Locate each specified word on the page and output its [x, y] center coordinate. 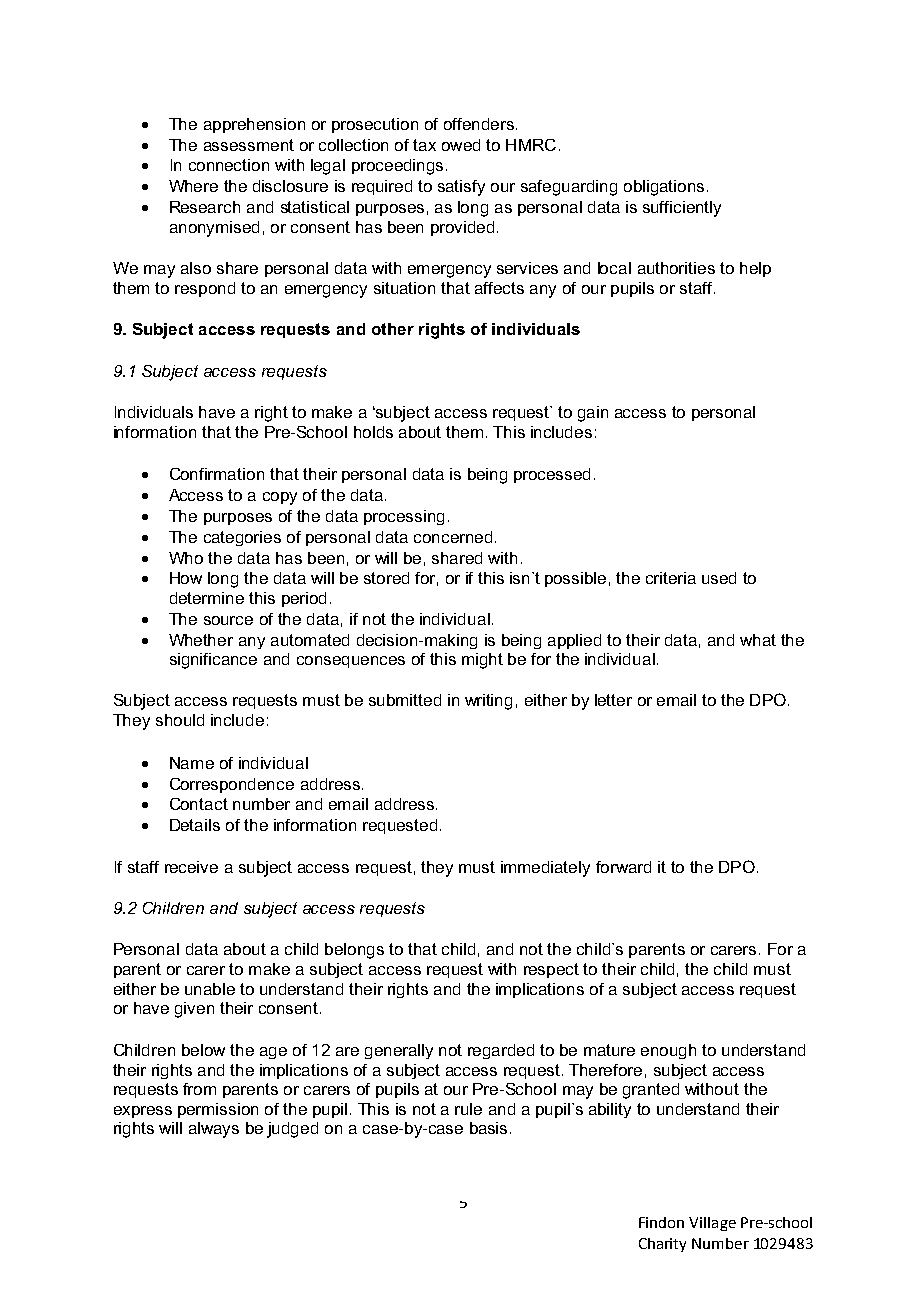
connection [229, 165]
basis [488, 1128]
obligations [664, 188]
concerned [453, 537]
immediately [545, 869]
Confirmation [217, 474]
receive [191, 867]
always [214, 1130]
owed [461, 145]
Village [712, 1224]
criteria [671, 578]
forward [623, 867]
